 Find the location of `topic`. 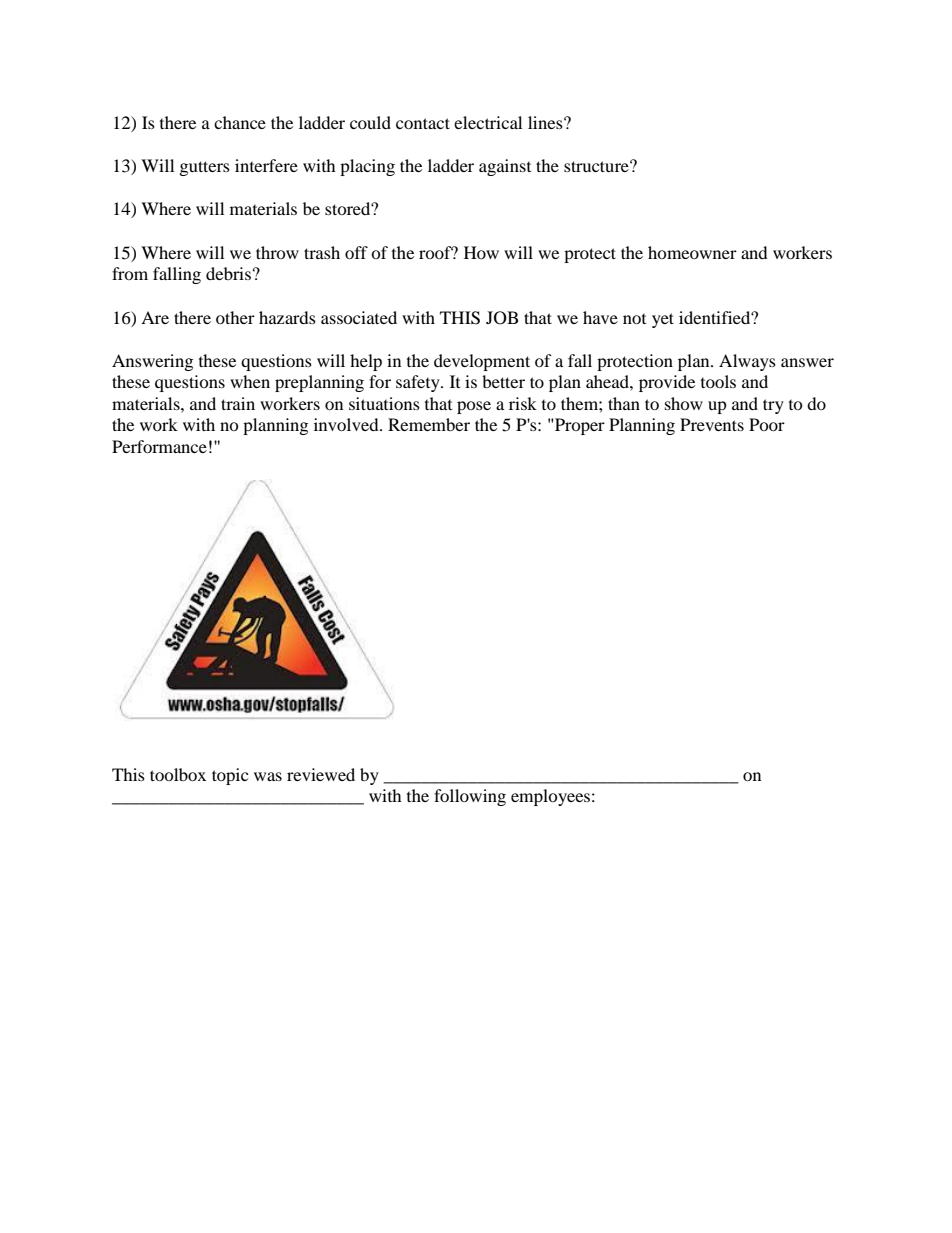

topic is located at coordinates (230, 776).
